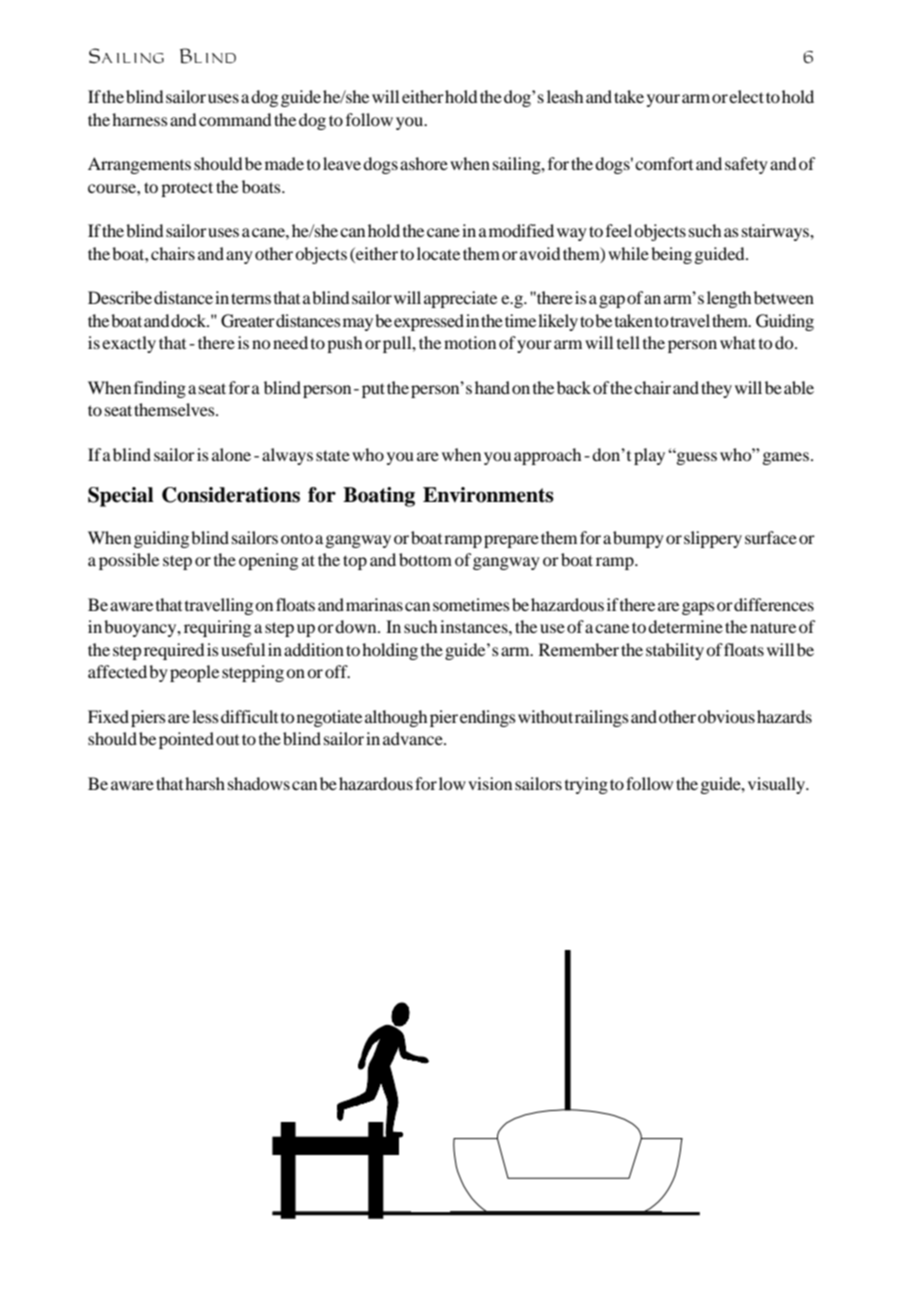  I want to click on ashore, so click(424, 163).
